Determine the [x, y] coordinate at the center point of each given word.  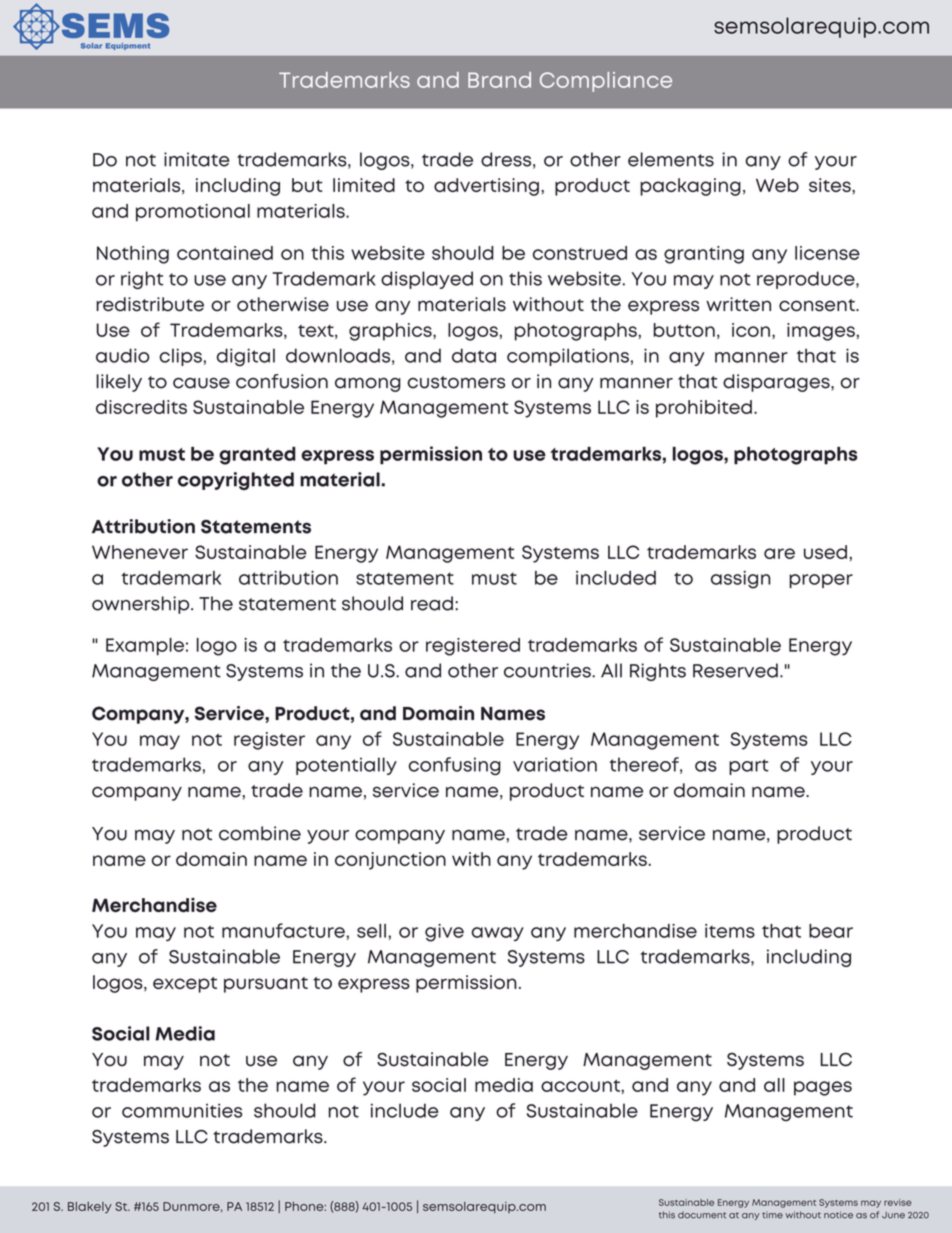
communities [182, 1110]
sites [831, 185]
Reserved [735, 670]
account [581, 1085]
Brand [499, 80]
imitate [197, 159]
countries [548, 670]
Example [145, 647]
